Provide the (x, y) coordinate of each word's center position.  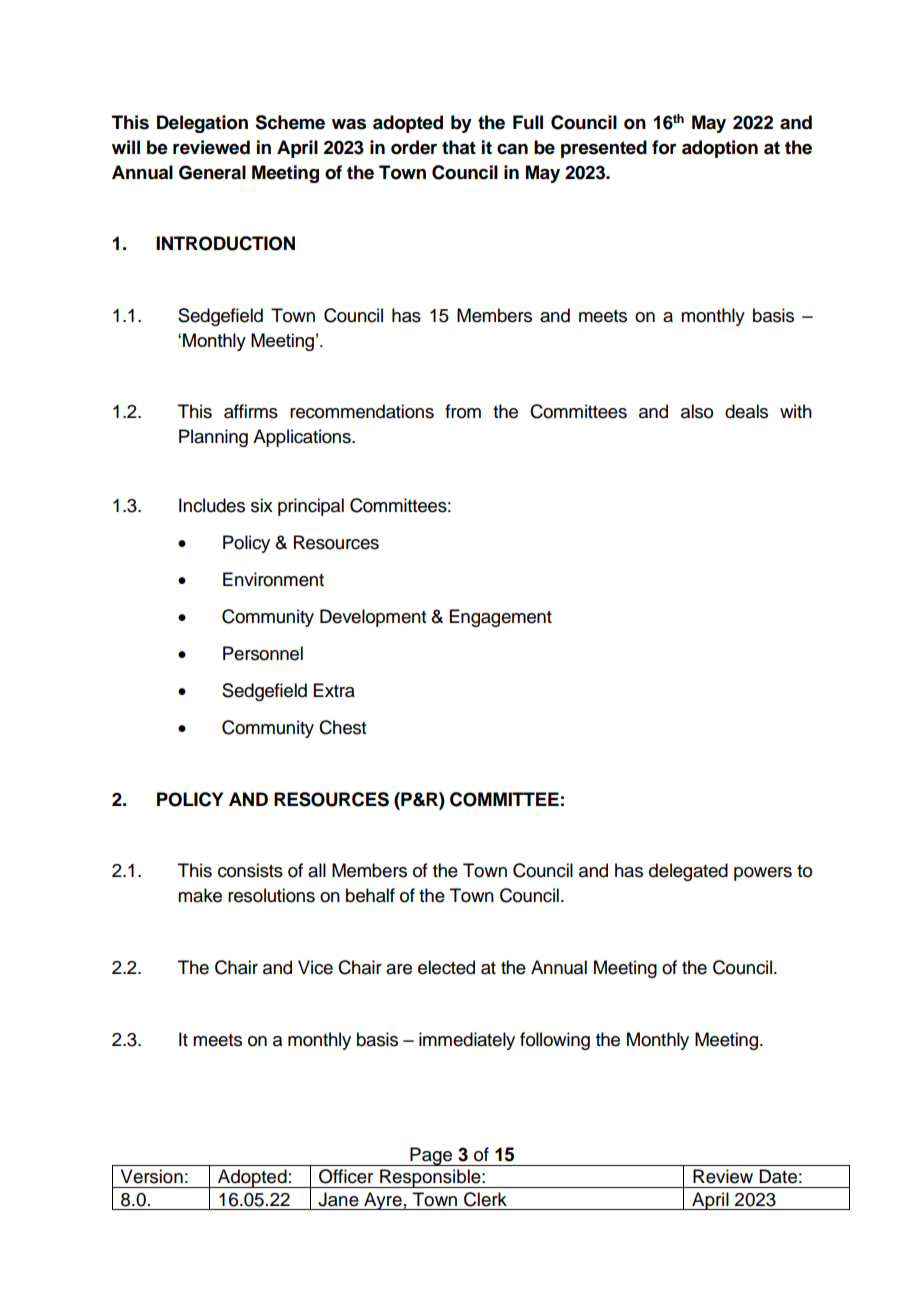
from (463, 411)
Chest (342, 727)
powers (763, 874)
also (697, 411)
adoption (720, 149)
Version (152, 1176)
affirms (251, 411)
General (212, 172)
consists (250, 870)
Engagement (501, 618)
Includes (212, 505)
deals (746, 411)
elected (446, 967)
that (459, 147)
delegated (688, 872)
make (200, 895)
